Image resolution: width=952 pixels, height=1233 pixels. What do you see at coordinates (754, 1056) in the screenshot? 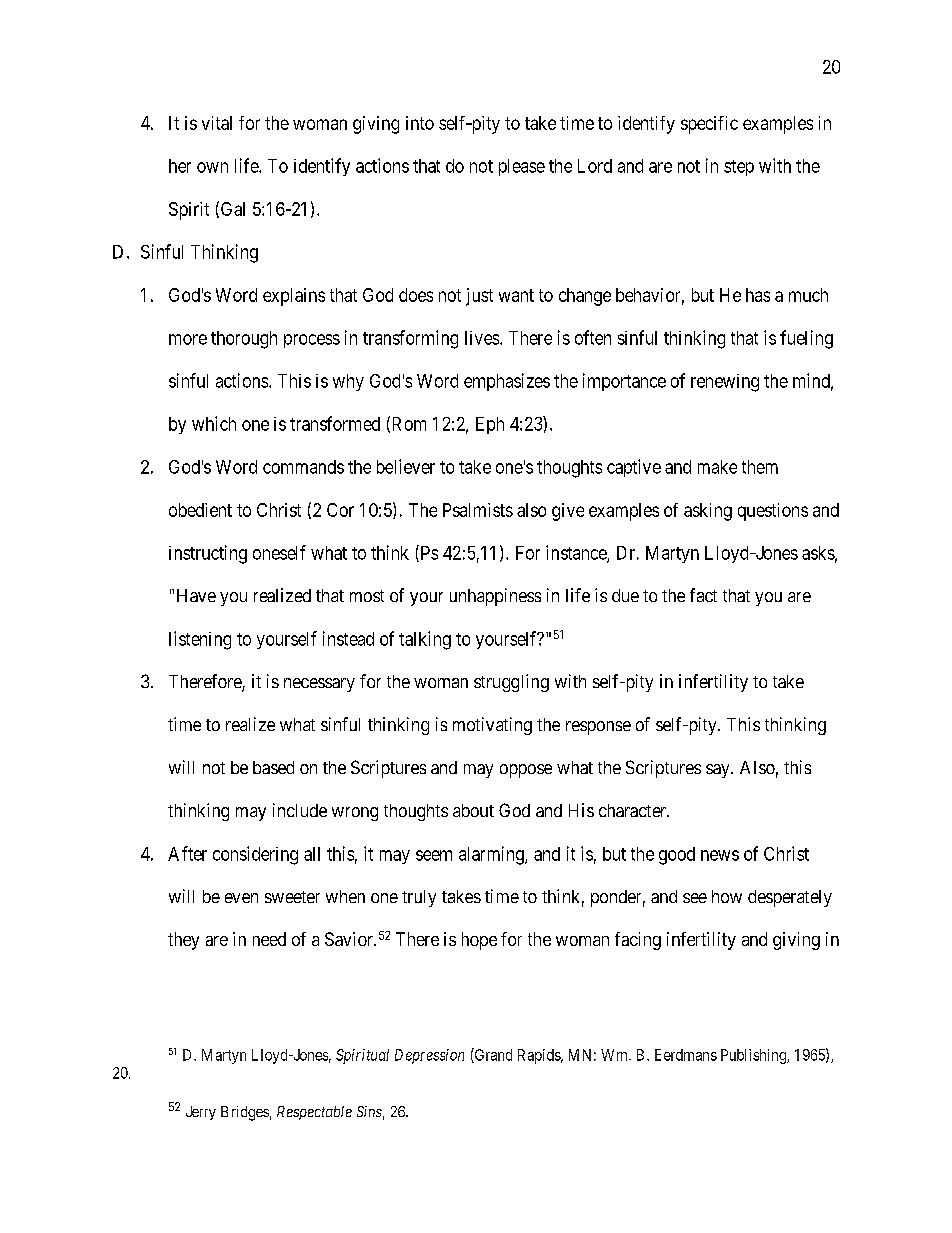
I see `Publishing` at bounding box center [754, 1056].
